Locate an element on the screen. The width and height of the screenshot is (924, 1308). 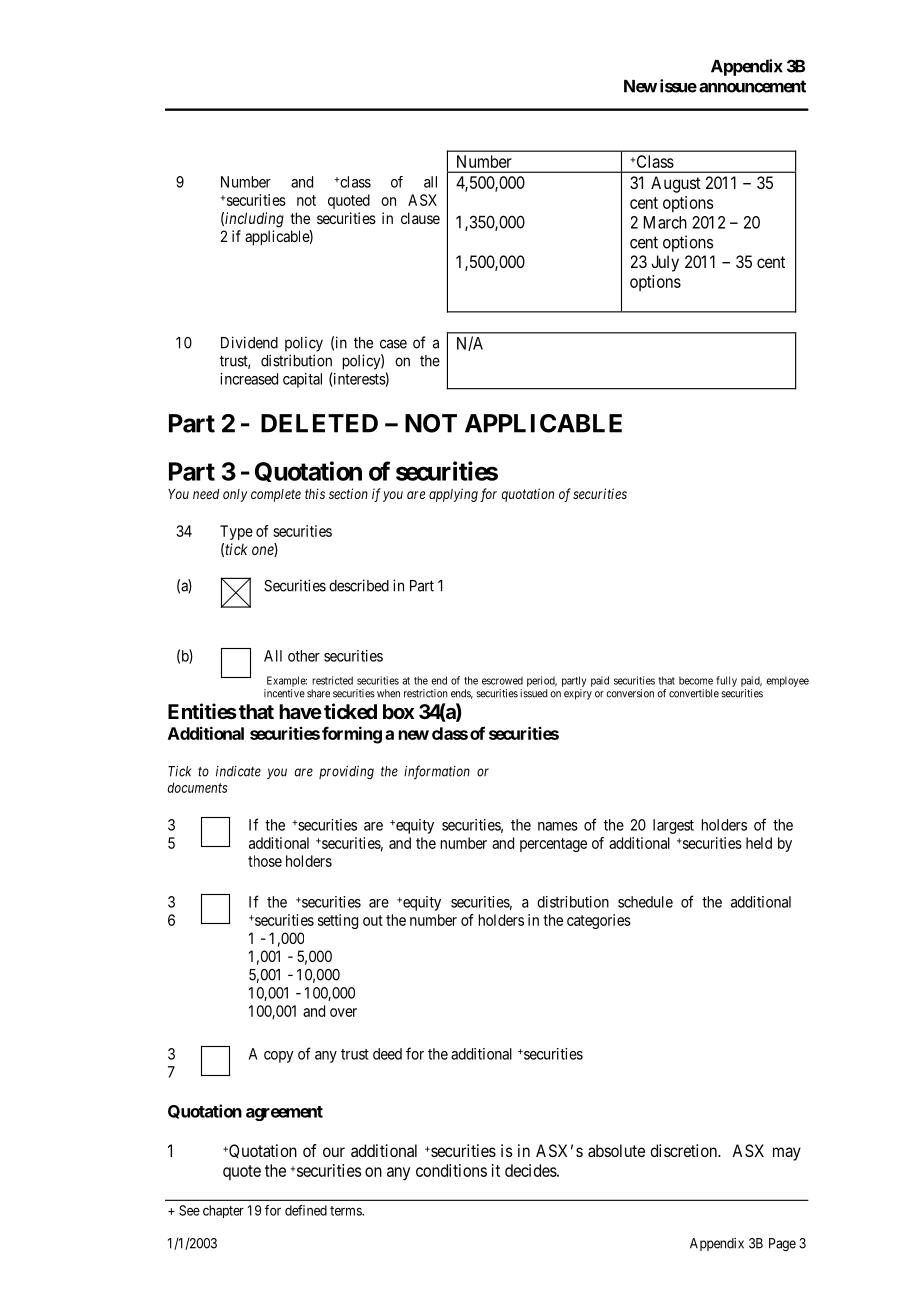
August is located at coordinates (676, 184).
